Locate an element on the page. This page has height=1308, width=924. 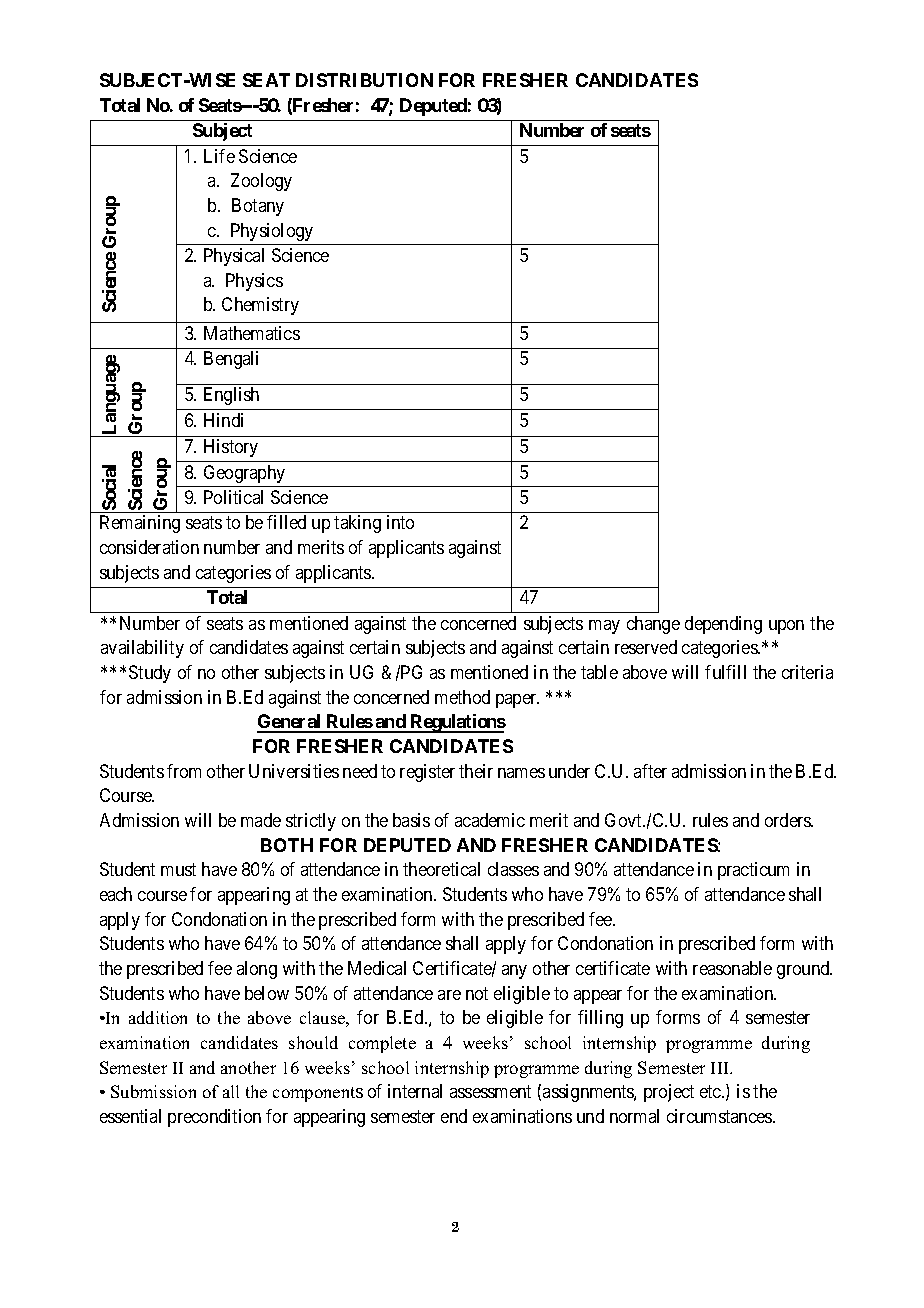
consideration is located at coordinates (149, 547).
